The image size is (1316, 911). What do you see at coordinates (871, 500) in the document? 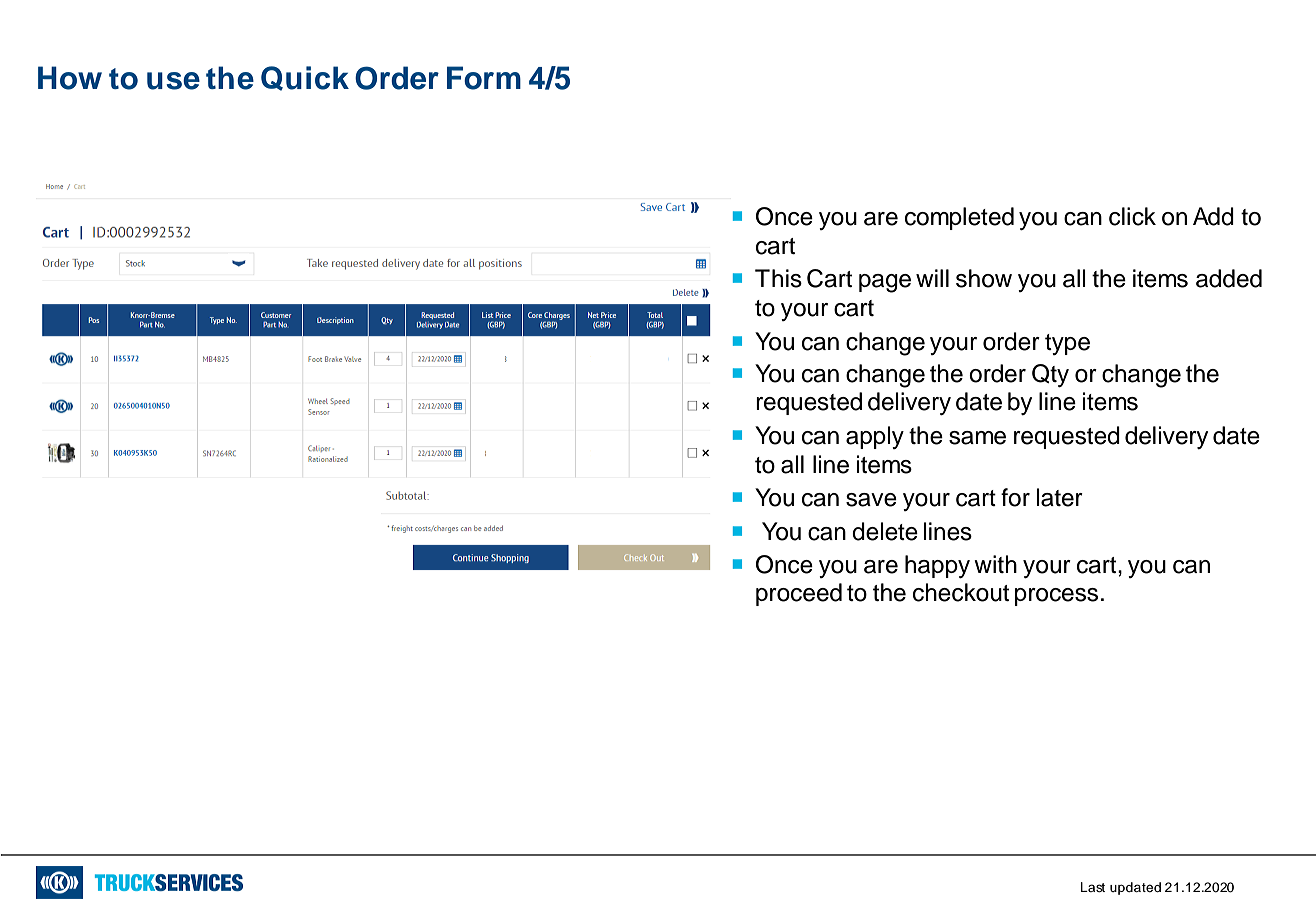
I see `save` at bounding box center [871, 500].
